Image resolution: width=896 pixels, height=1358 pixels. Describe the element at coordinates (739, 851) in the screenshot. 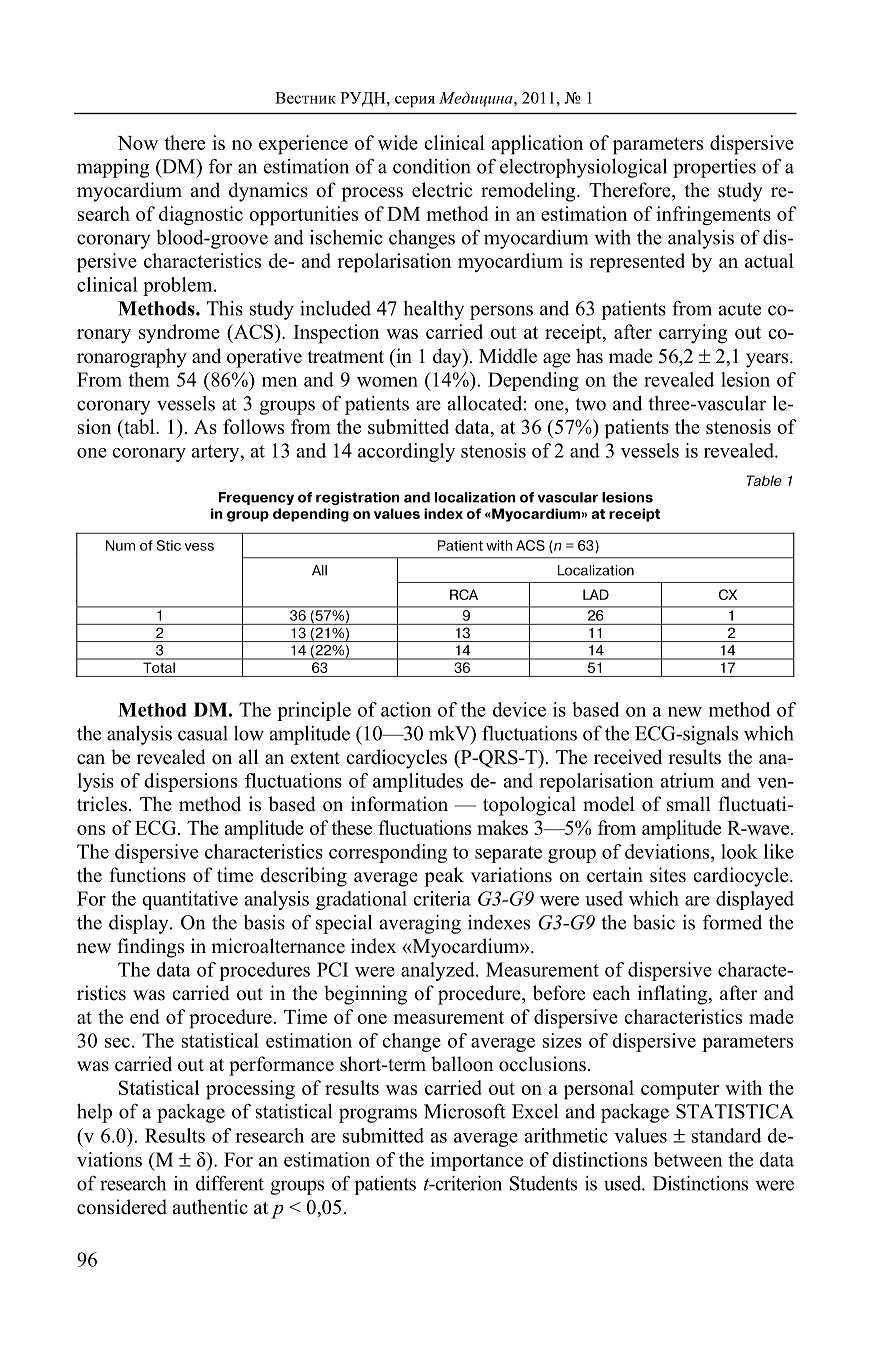

I see `look` at that location.
